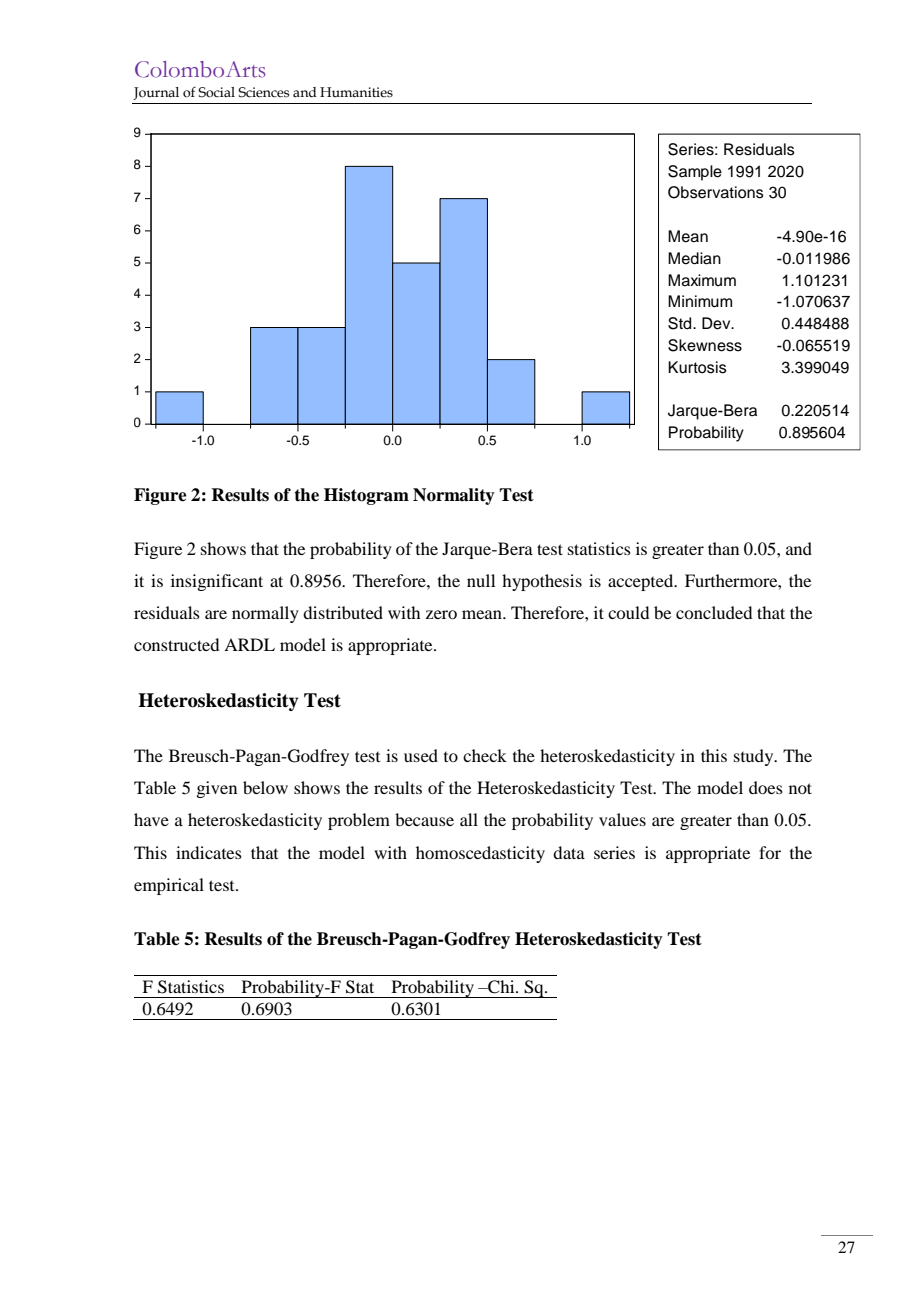 This screenshot has width=924, height=1308. Describe the element at coordinates (217, 582) in the screenshot. I see `insignificant` at that location.
